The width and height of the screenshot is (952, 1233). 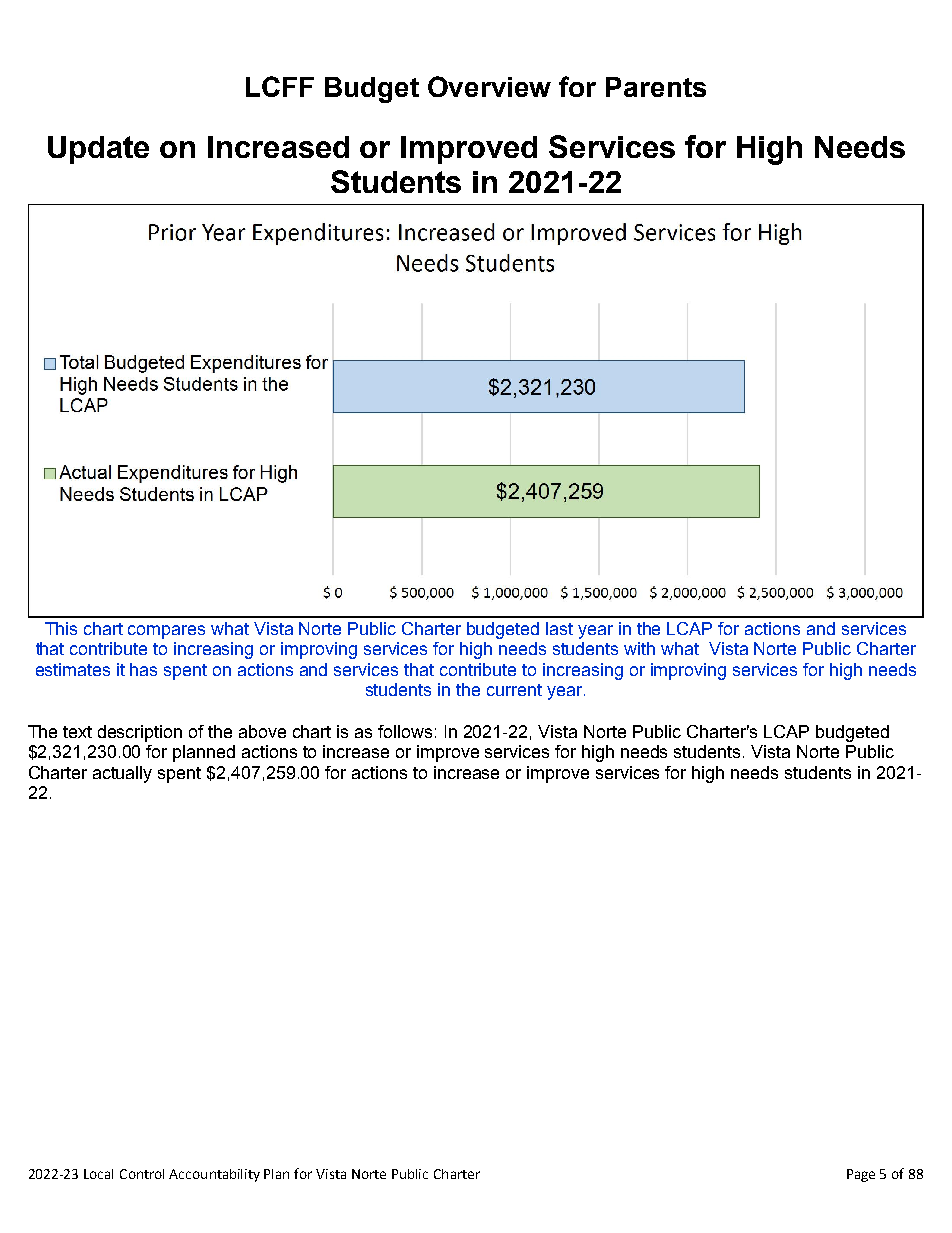 I want to click on last, so click(x=559, y=628).
